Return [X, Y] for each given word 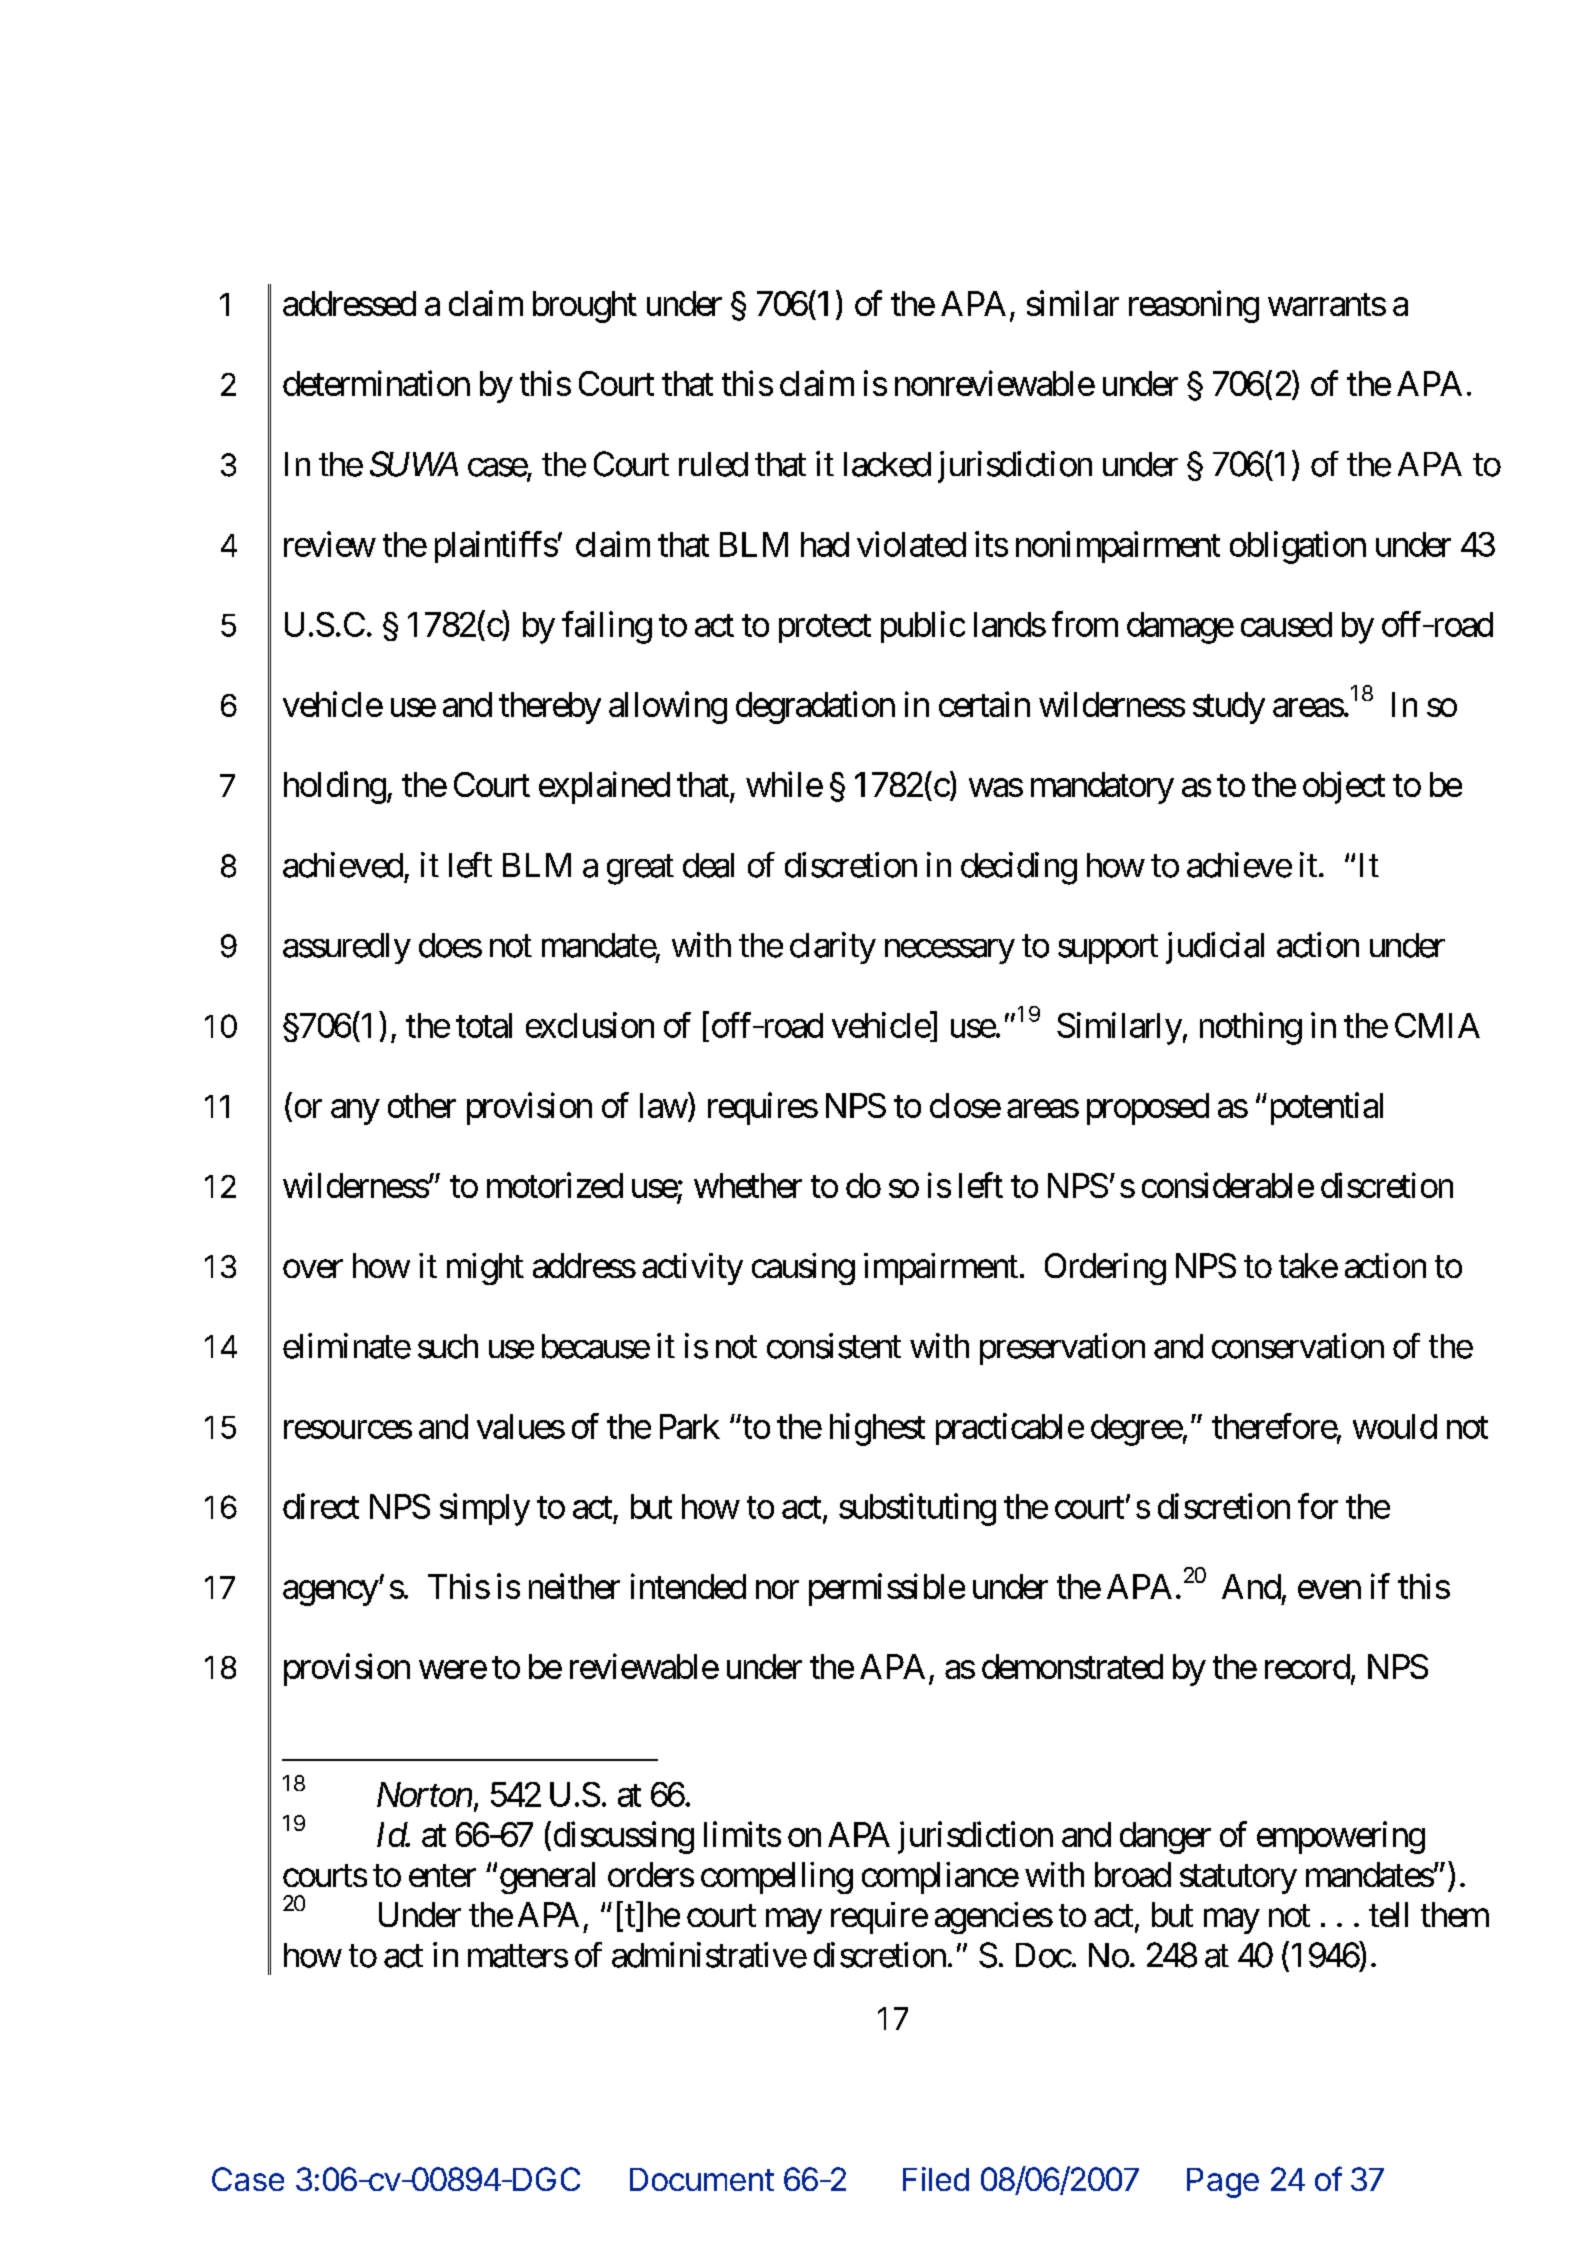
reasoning [1194, 306]
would [1395, 1426]
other [422, 1105]
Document [702, 2179]
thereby [550, 708]
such [448, 1346]
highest [877, 1429]
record [1307, 1666]
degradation [815, 707]
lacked [887, 464]
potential [1324, 1108]
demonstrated [1072, 1666]
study [1229, 708]
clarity [833, 948]
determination [376, 383]
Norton [424, 1794]
